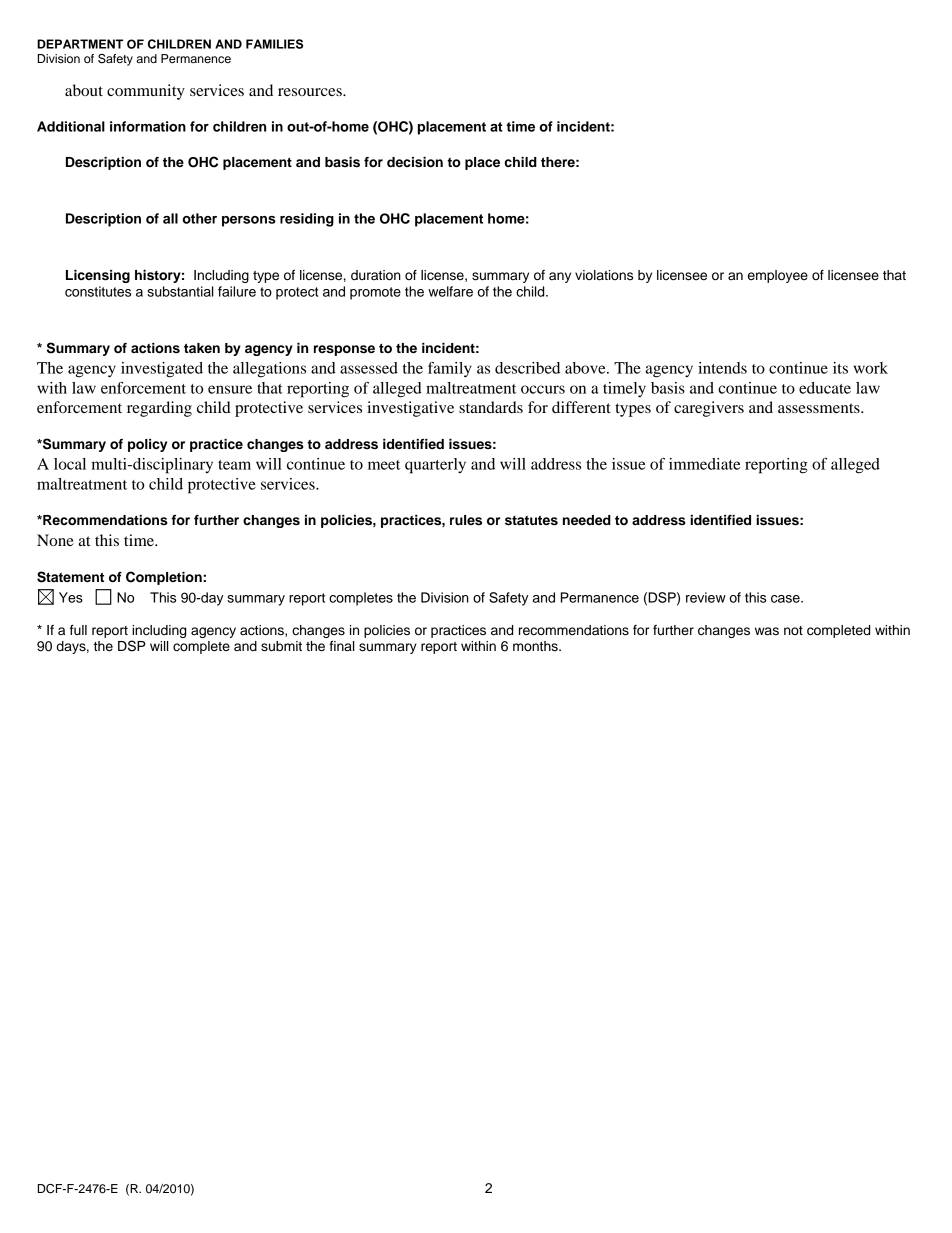  Describe the element at coordinates (146, 92) in the screenshot. I see `community` at that location.
